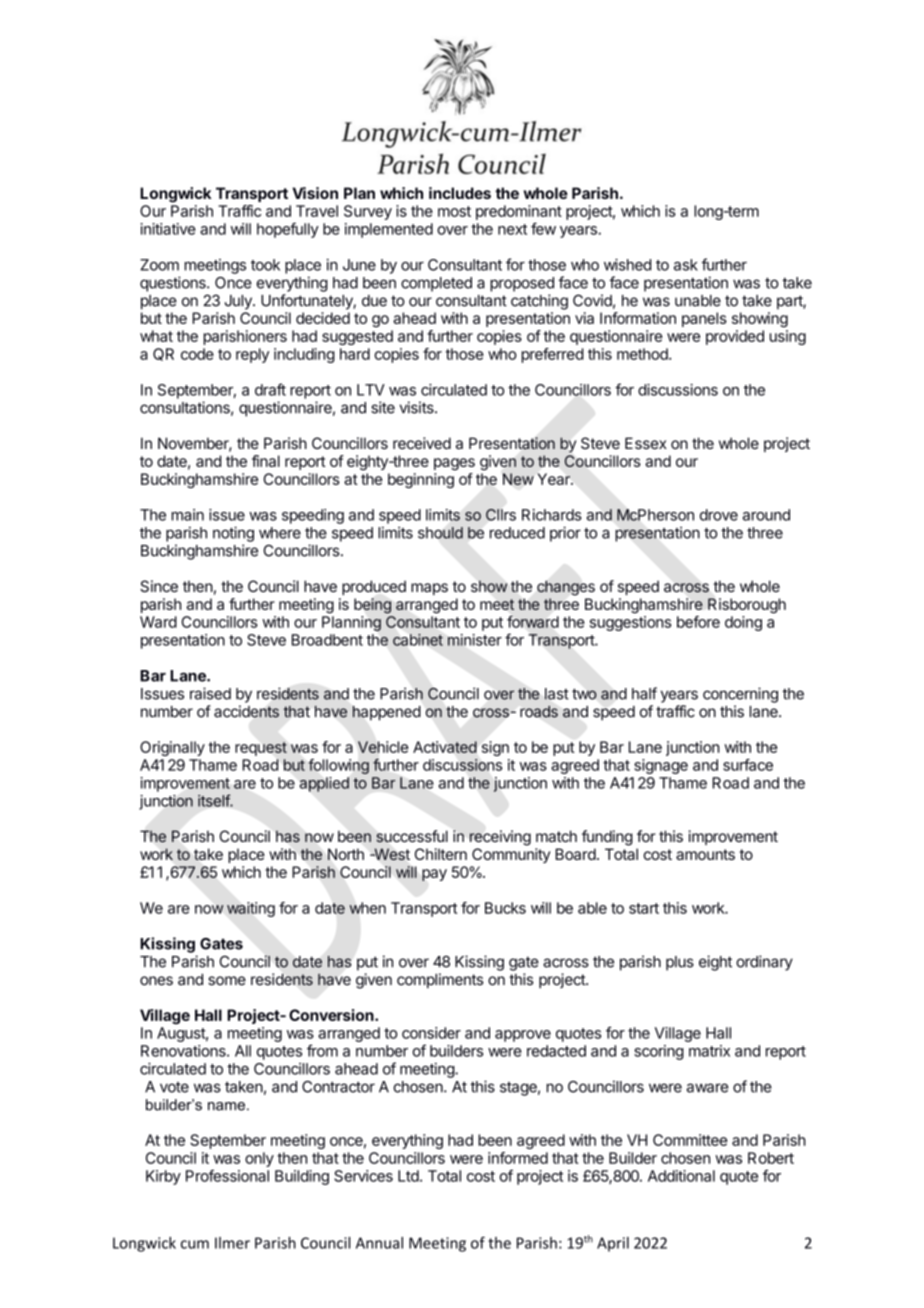  I want to click on most, so click(454, 211).
